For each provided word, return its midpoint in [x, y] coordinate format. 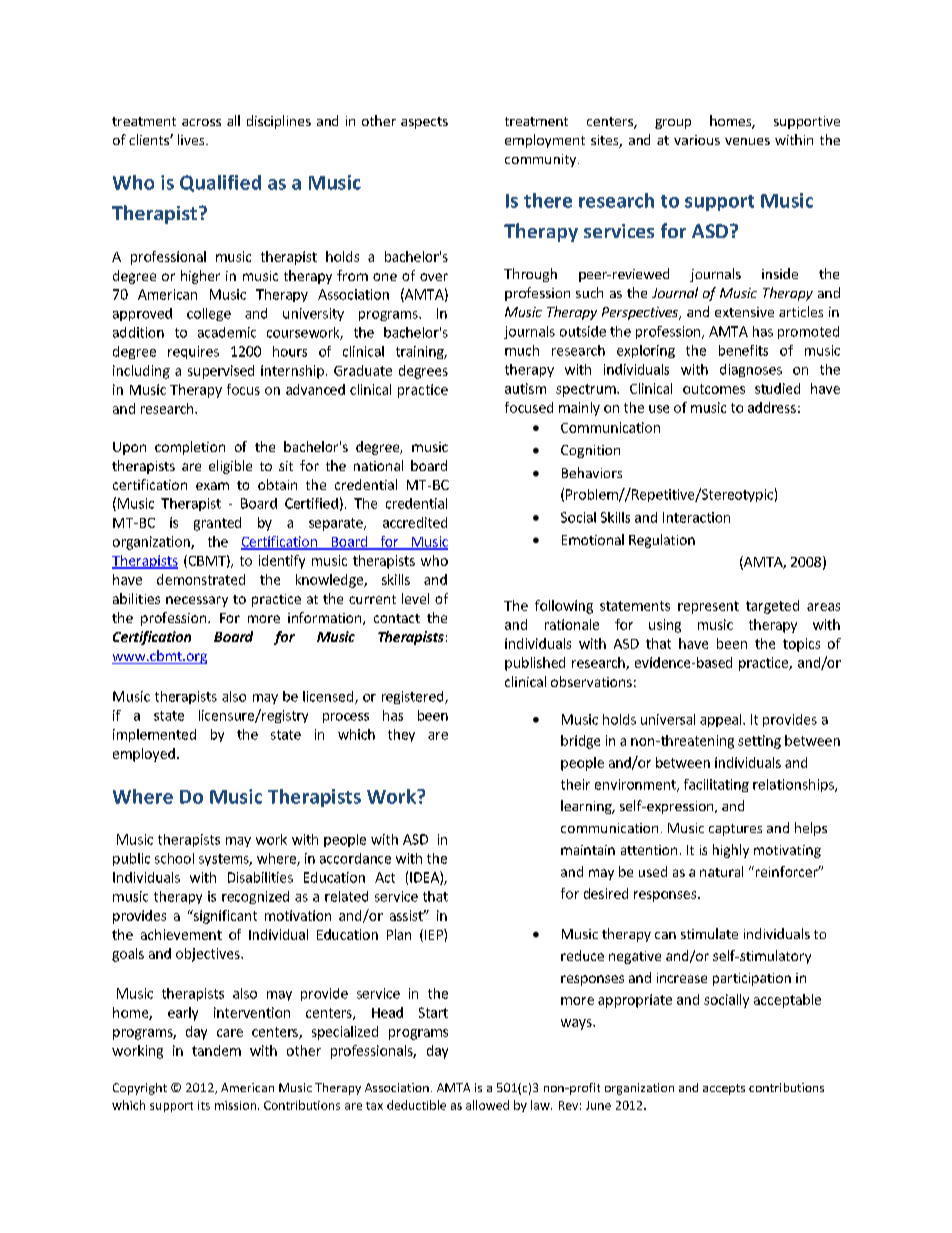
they [401, 735]
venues [747, 141]
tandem [216, 1050]
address [772, 407]
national [378, 465]
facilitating [716, 785]
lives [192, 139]
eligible [230, 467]
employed [144, 755]
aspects [424, 123]
